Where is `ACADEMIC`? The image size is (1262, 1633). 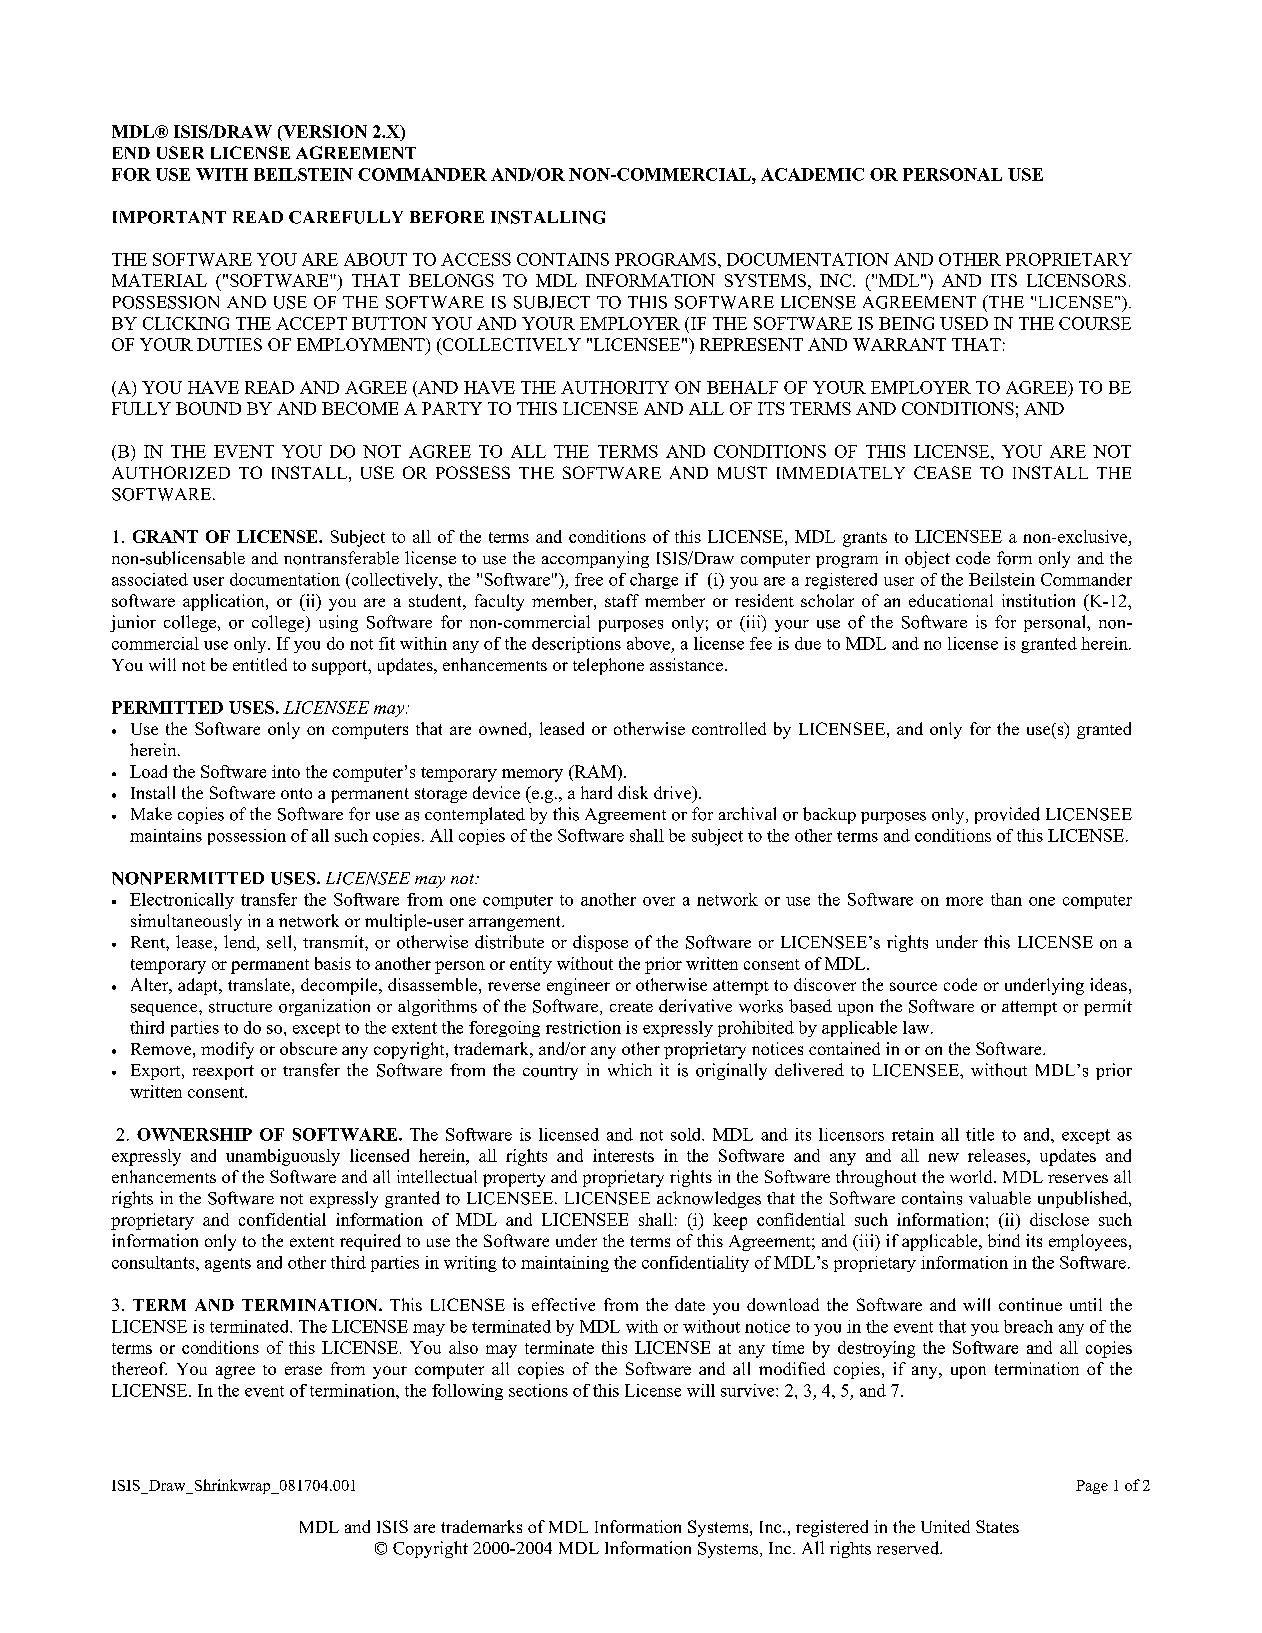
ACADEMIC is located at coordinates (812, 174).
